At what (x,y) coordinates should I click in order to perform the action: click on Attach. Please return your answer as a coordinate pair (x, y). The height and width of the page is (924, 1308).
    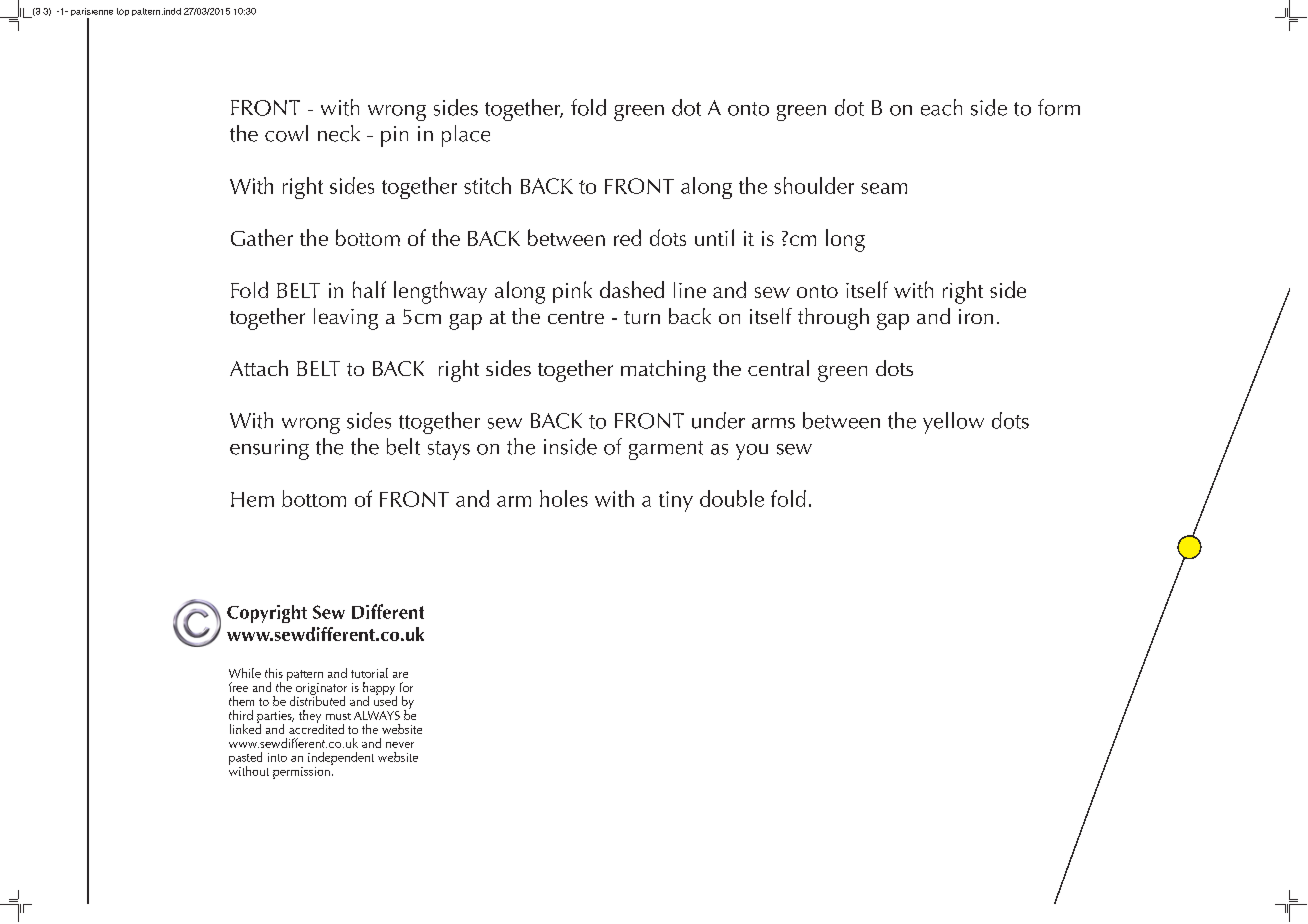
    Looking at the image, I should click on (259, 368).
